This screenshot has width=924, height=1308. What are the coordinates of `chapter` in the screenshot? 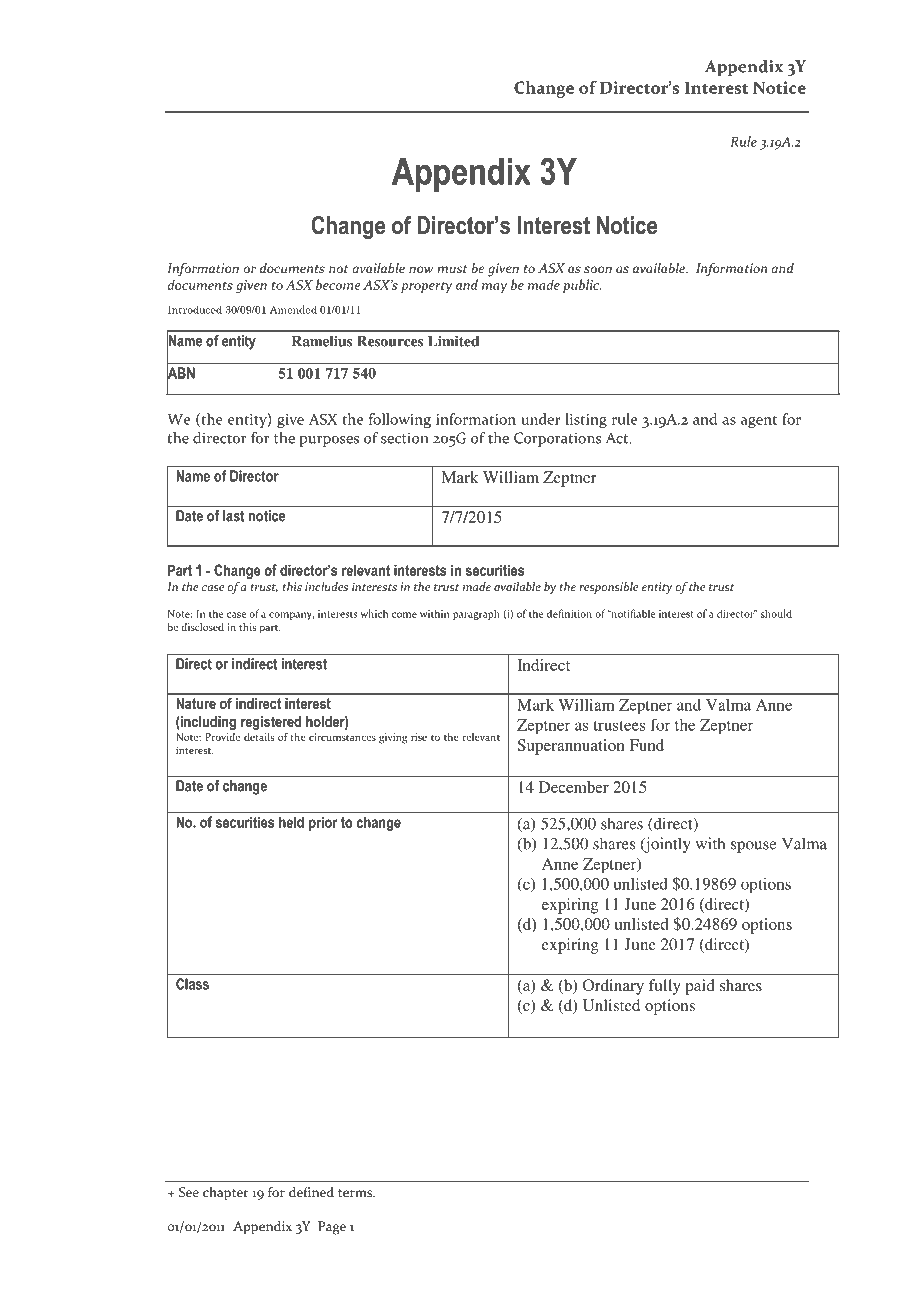 It's located at (226, 1194).
